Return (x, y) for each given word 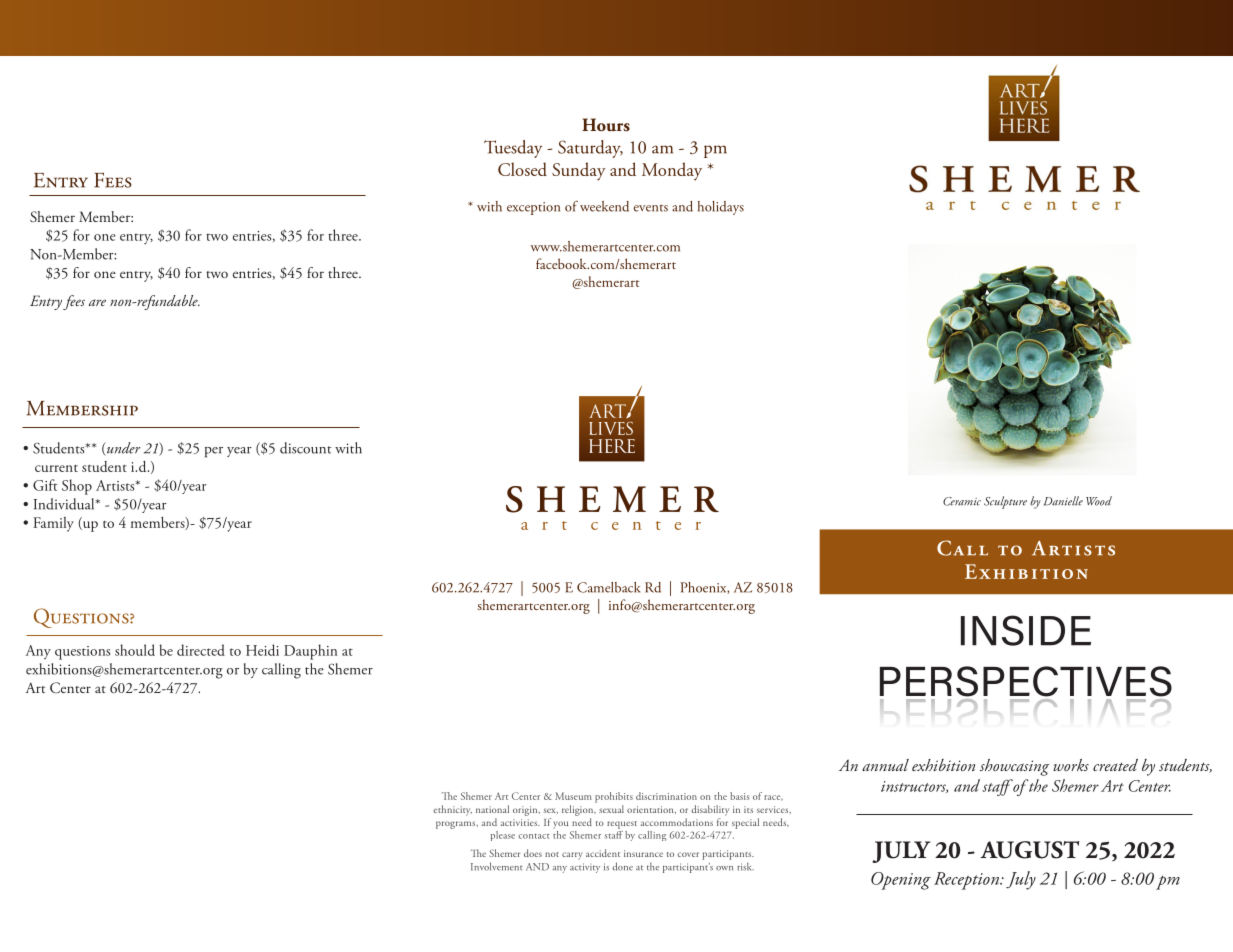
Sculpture (1005, 502)
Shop (77, 487)
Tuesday (513, 149)
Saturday (590, 149)
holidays (721, 208)
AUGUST (1029, 850)
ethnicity (452, 810)
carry (572, 856)
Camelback (609, 587)
